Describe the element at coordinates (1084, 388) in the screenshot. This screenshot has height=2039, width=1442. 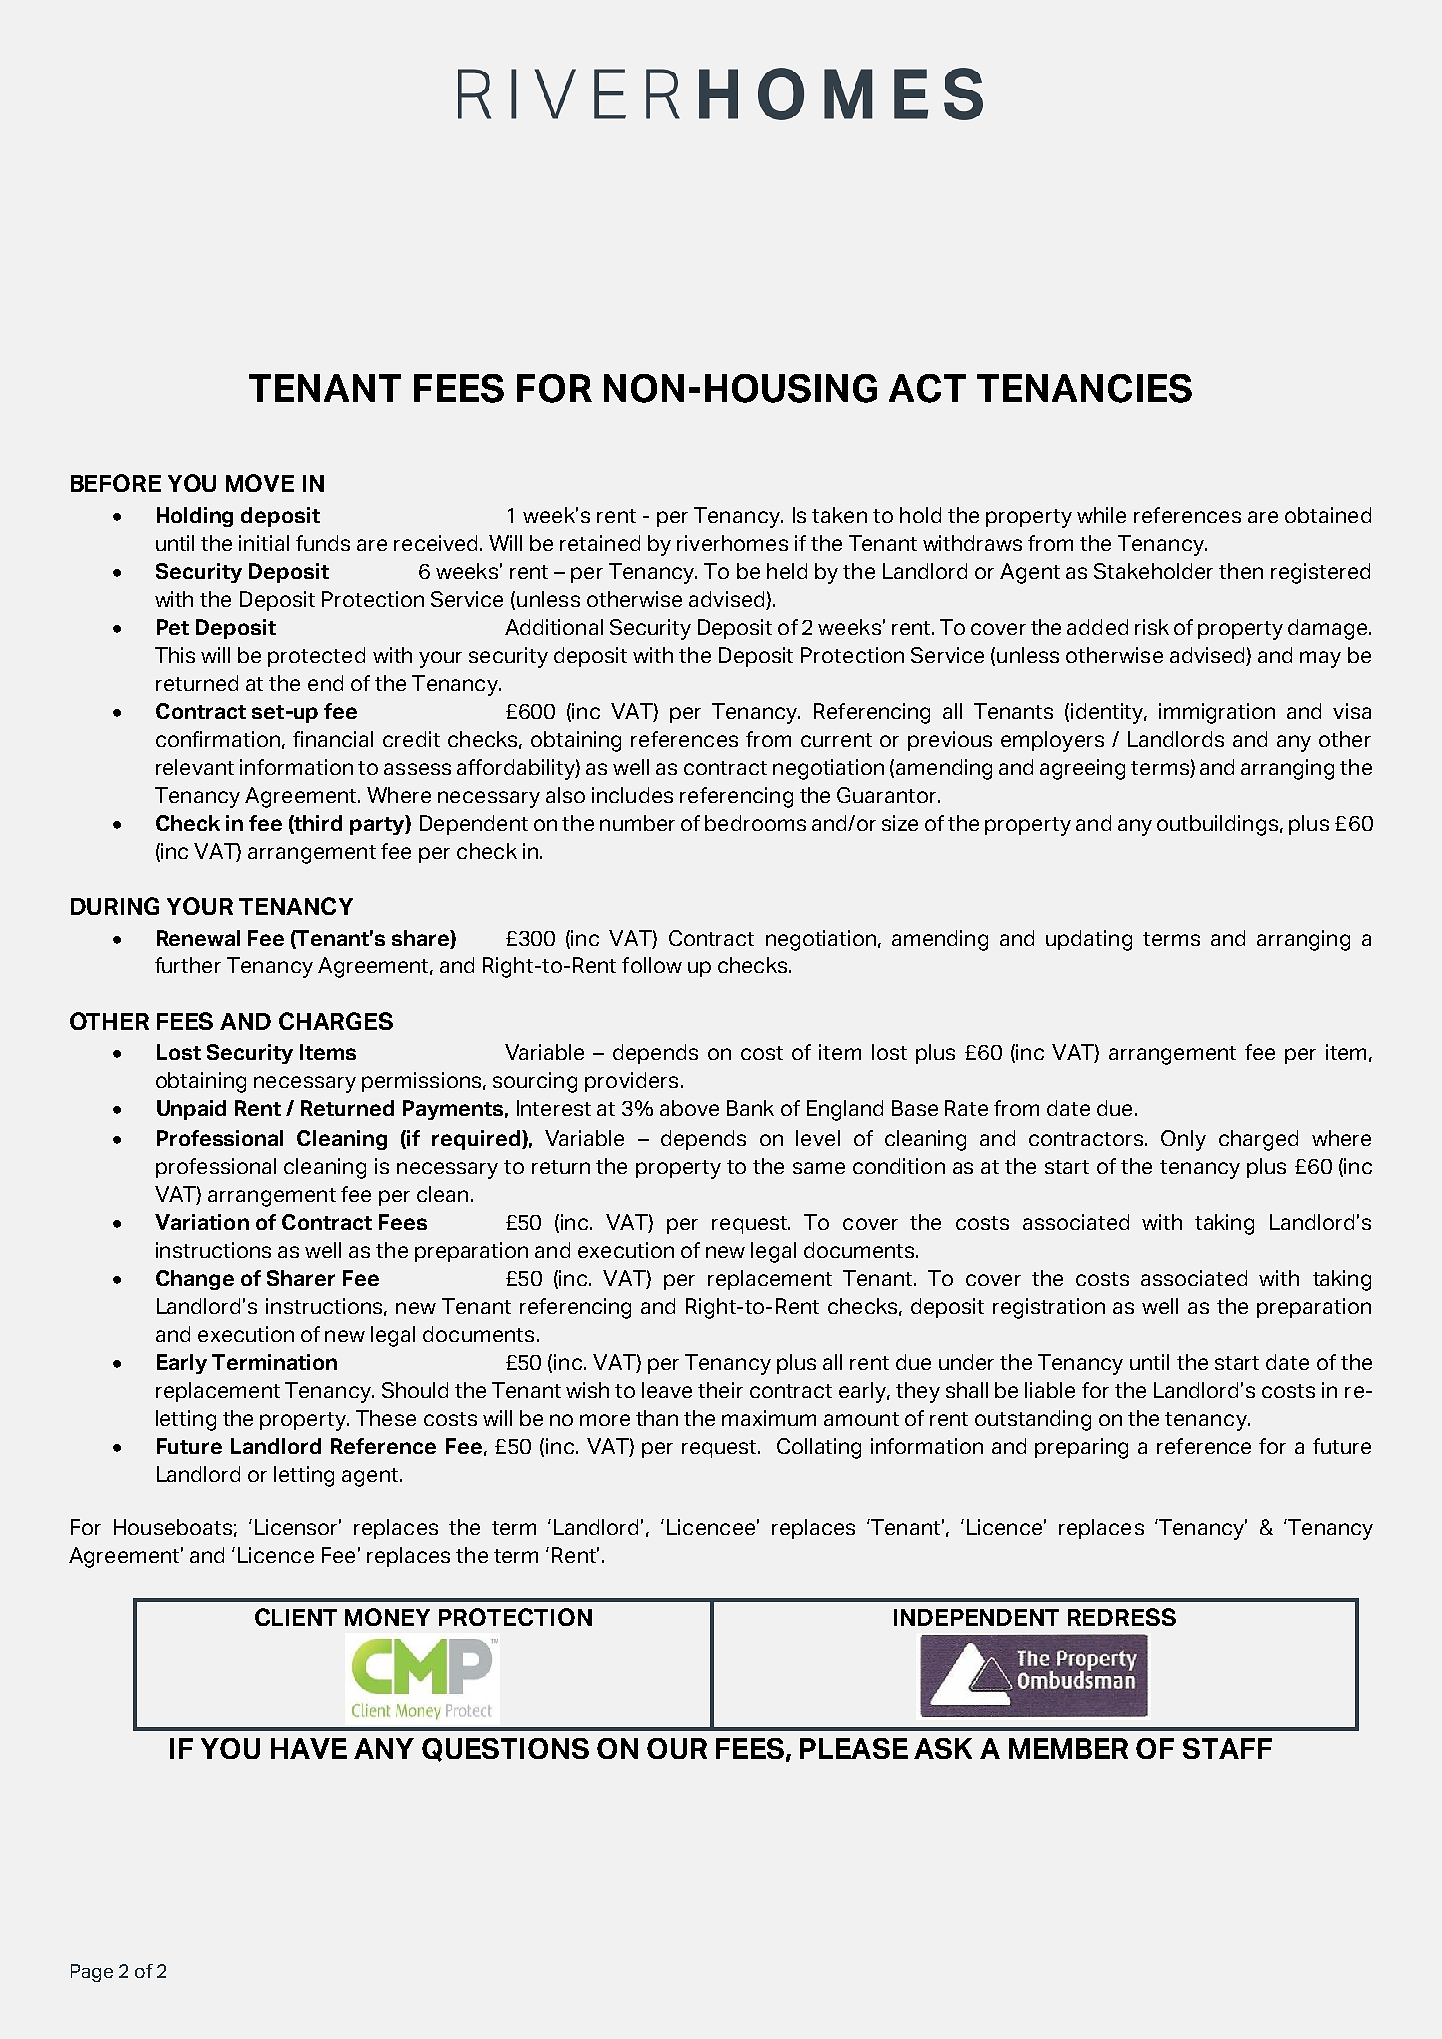
I see `TENANCIES` at that location.
